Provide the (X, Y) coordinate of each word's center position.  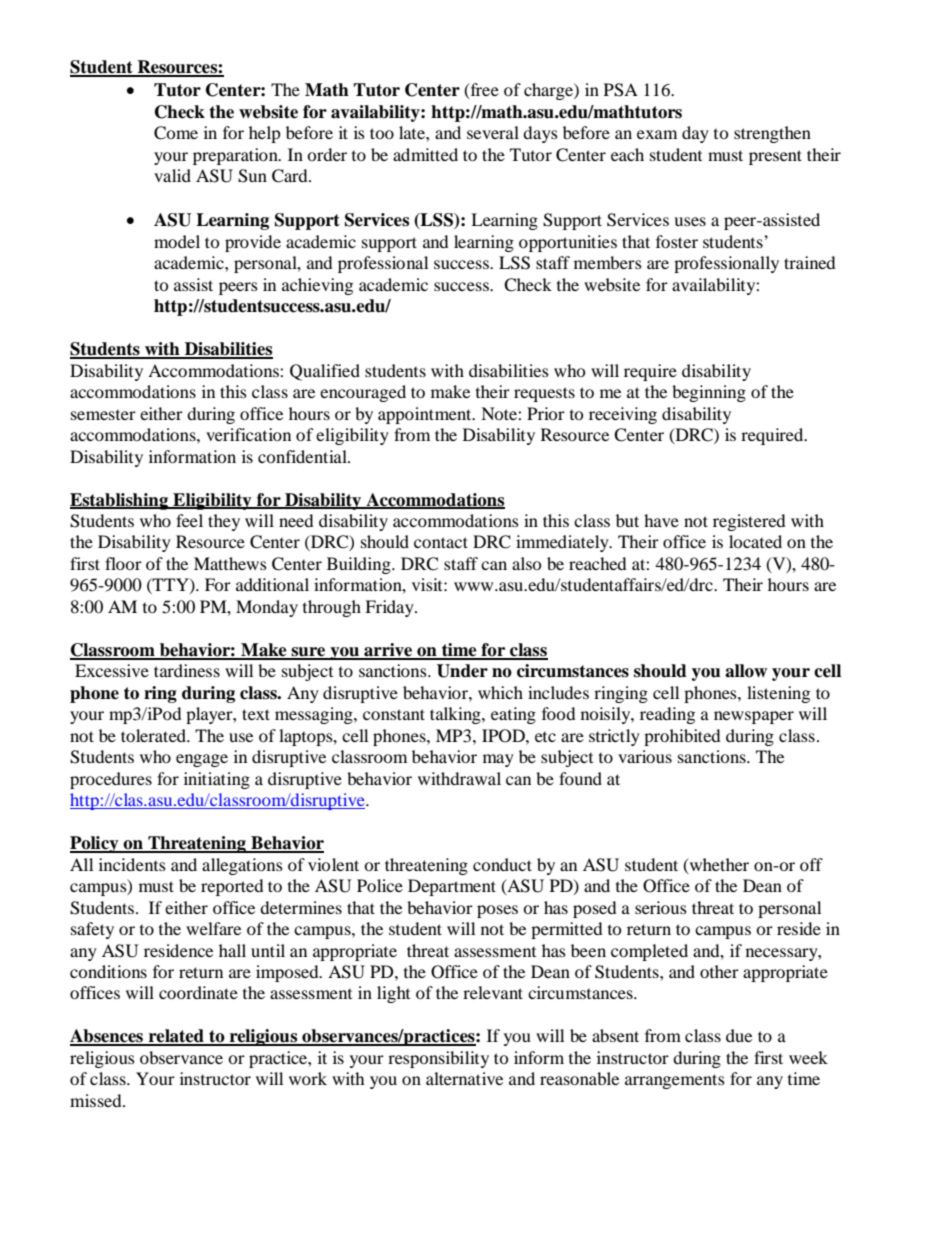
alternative (464, 1078)
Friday (390, 608)
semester (103, 414)
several (493, 132)
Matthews (230, 563)
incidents (132, 864)
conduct (502, 864)
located (755, 541)
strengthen (772, 134)
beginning (709, 393)
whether (718, 865)
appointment (426, 415)
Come (176, 133)
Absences (107, 1037)
